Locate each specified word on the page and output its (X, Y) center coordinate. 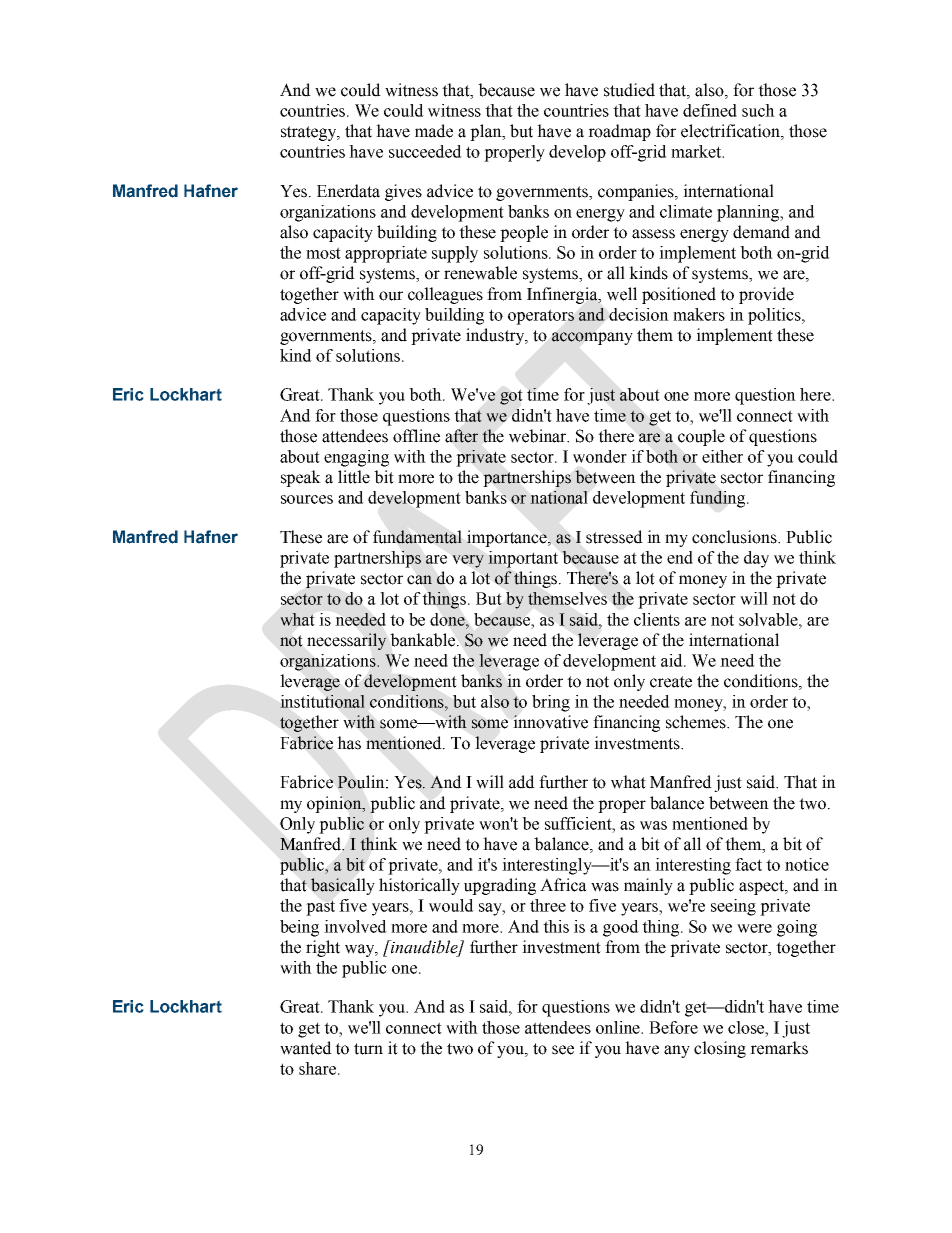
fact (748, 864)
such (758, 110)
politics (775, 316)
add (522, 782)
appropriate (386, 254)
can (419, 580)
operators (541, 317)
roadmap (619, 132)
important (523, 559)
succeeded (425, 151)
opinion (335, 804)
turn (368, 1049)
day (756, 559)
